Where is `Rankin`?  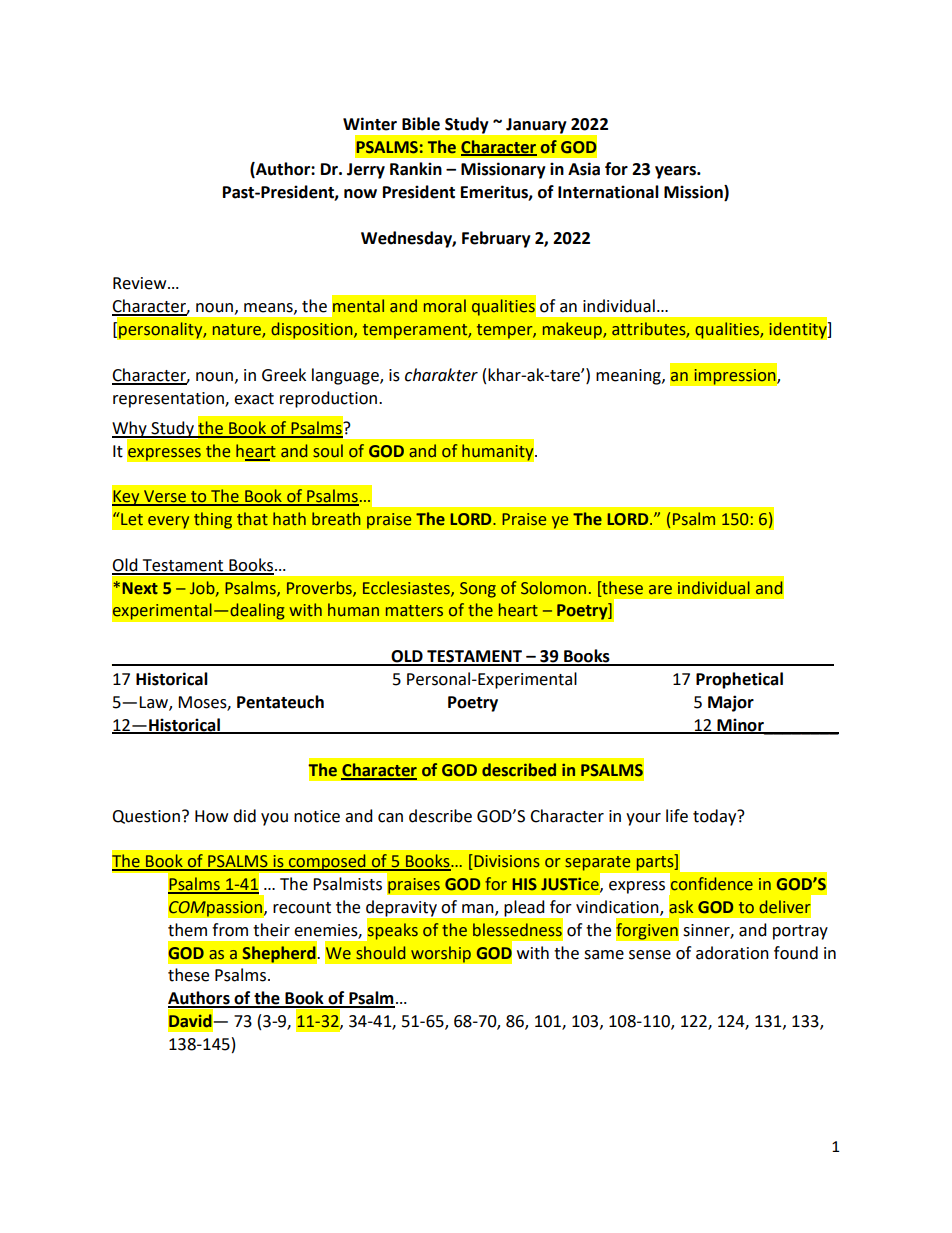 Rankin is located at coordinates (416, 169).
